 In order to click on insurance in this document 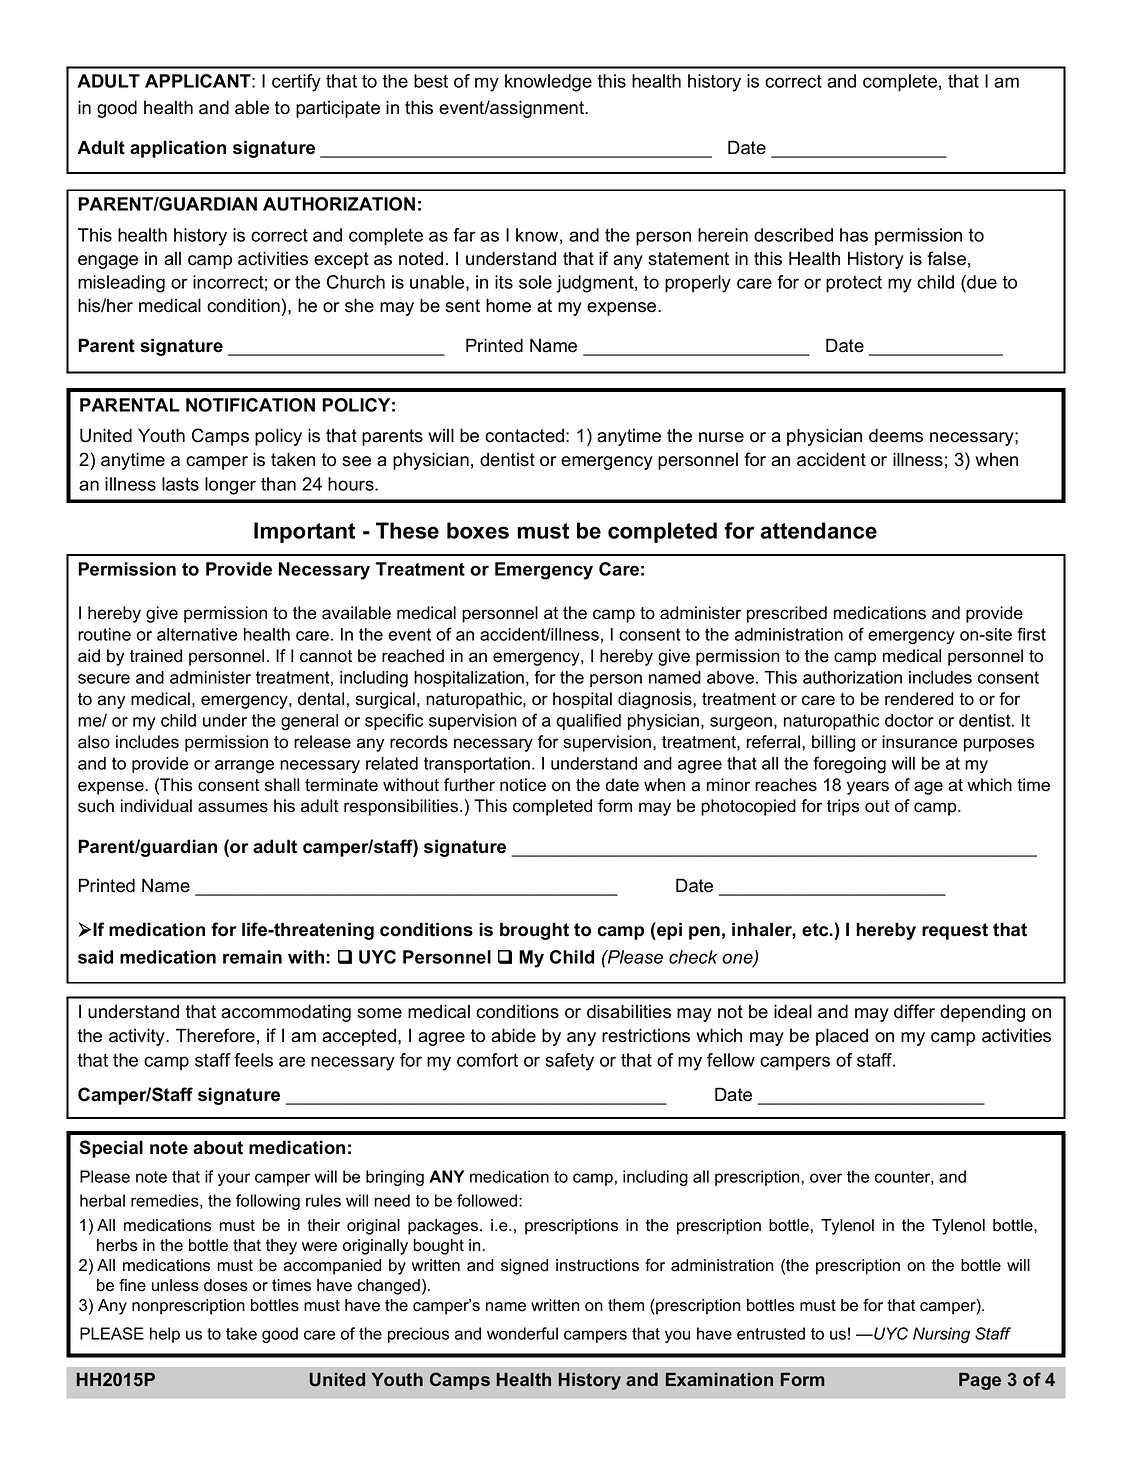, I will do `click(919, 742)`.
